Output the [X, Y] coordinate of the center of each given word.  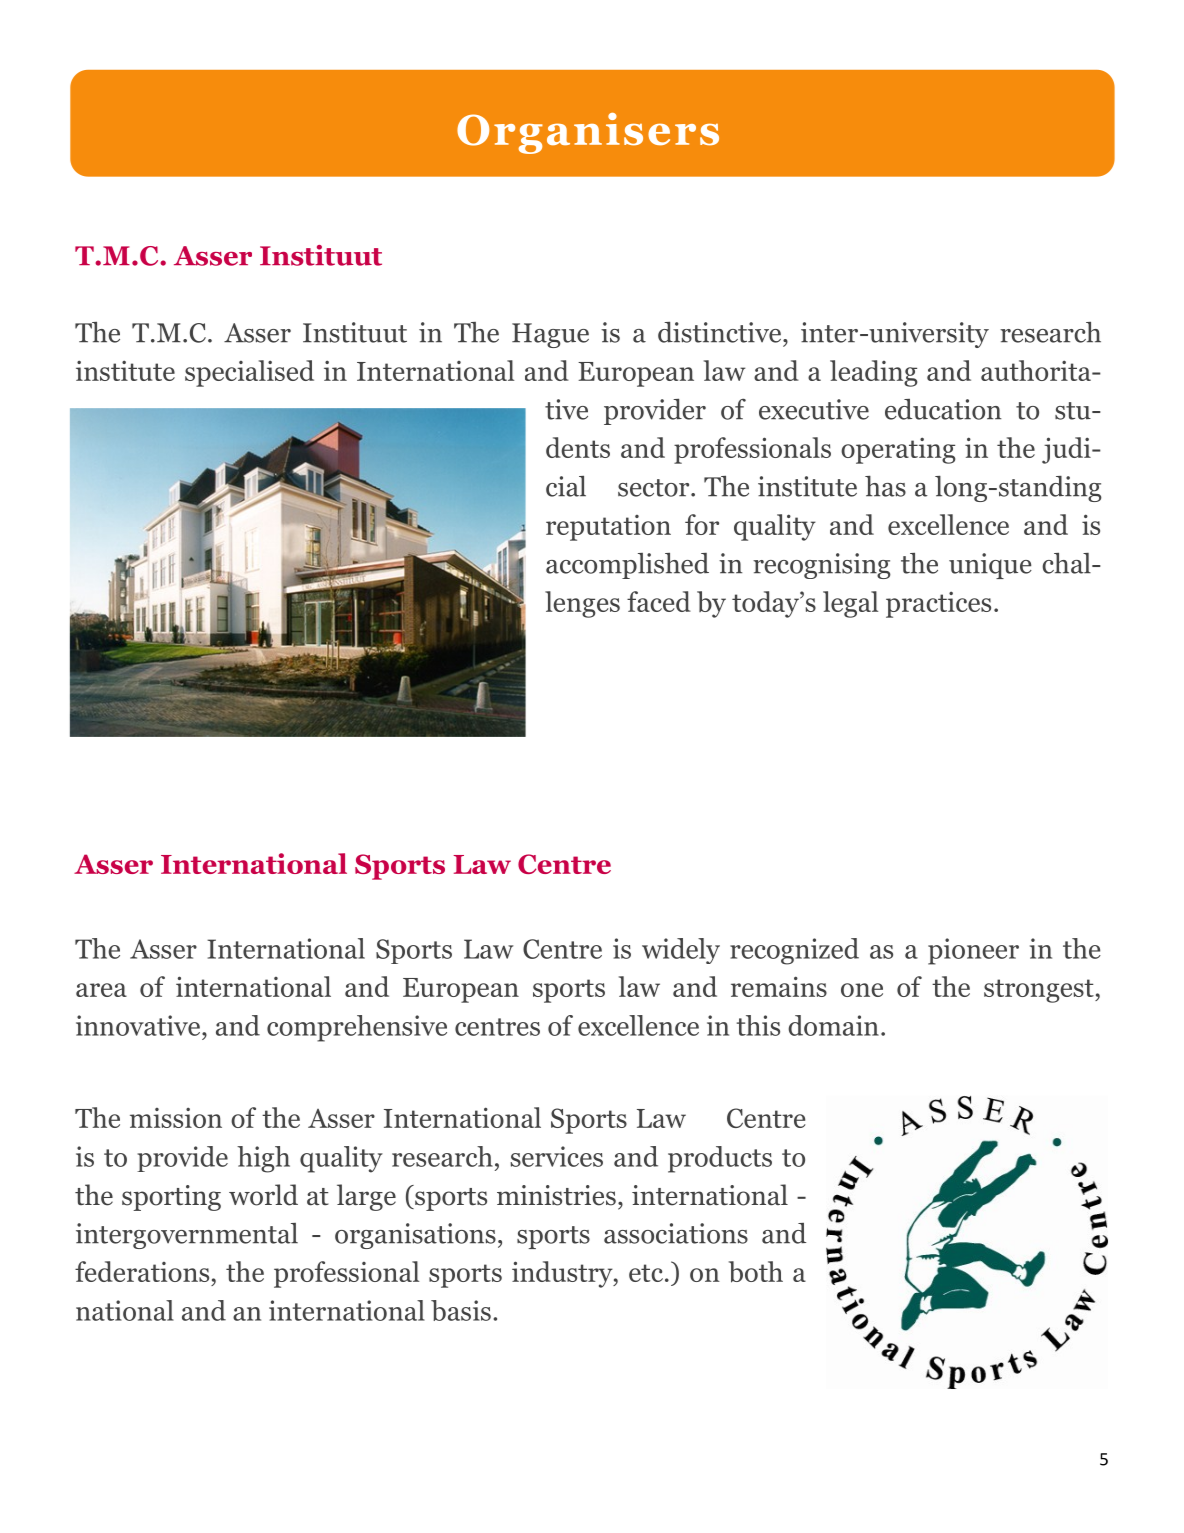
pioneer [973, 951]
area [101, 990]
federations [142, 1271]
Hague [550, 335]
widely [681, 951]
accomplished [627, 566]
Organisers [588, 133]
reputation [608, 528]
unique [990, 566]
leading [873, 373]
